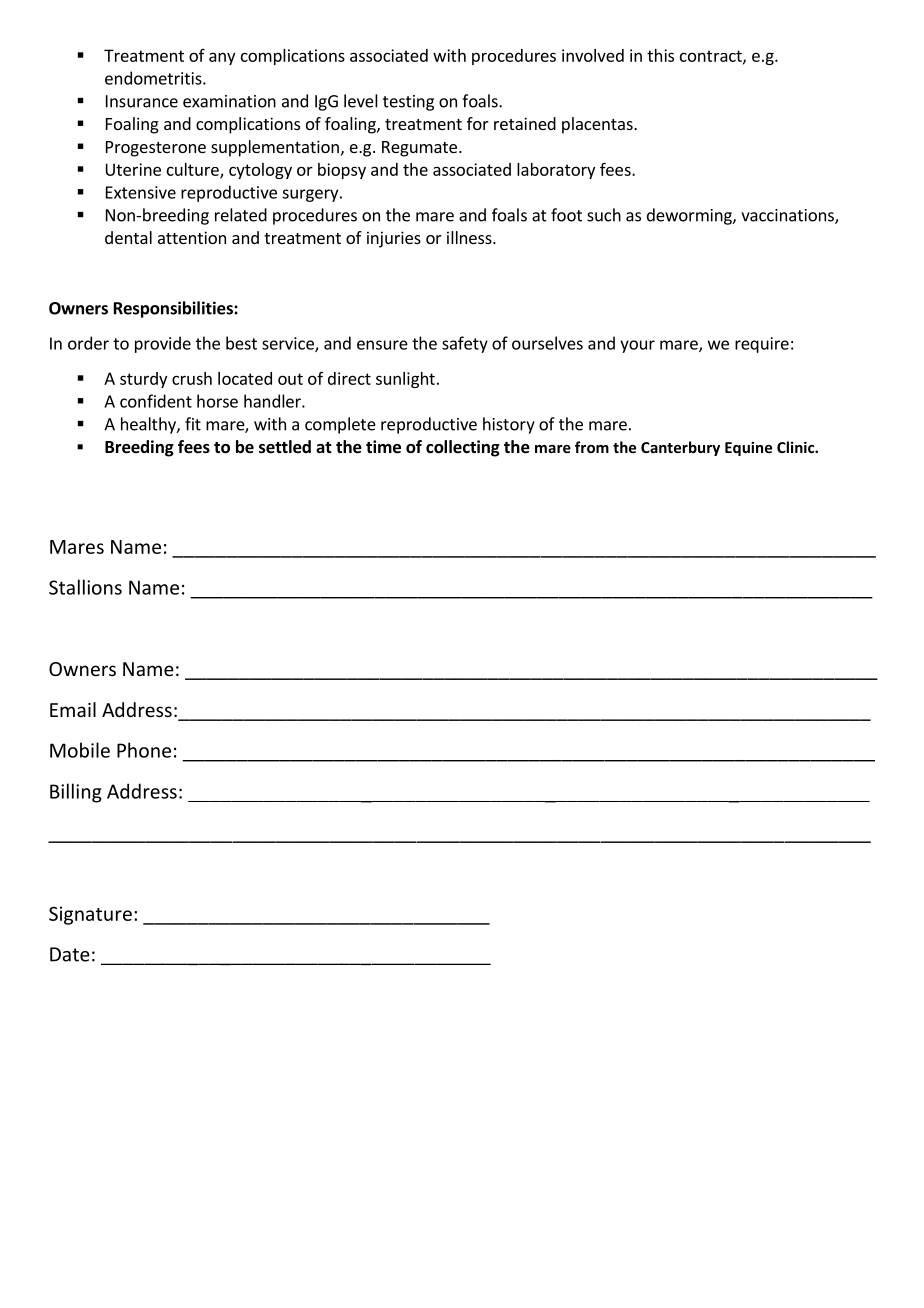  Describe the element at coordinates (149, 425) in the screenshot. I see `healthy` at that location.
